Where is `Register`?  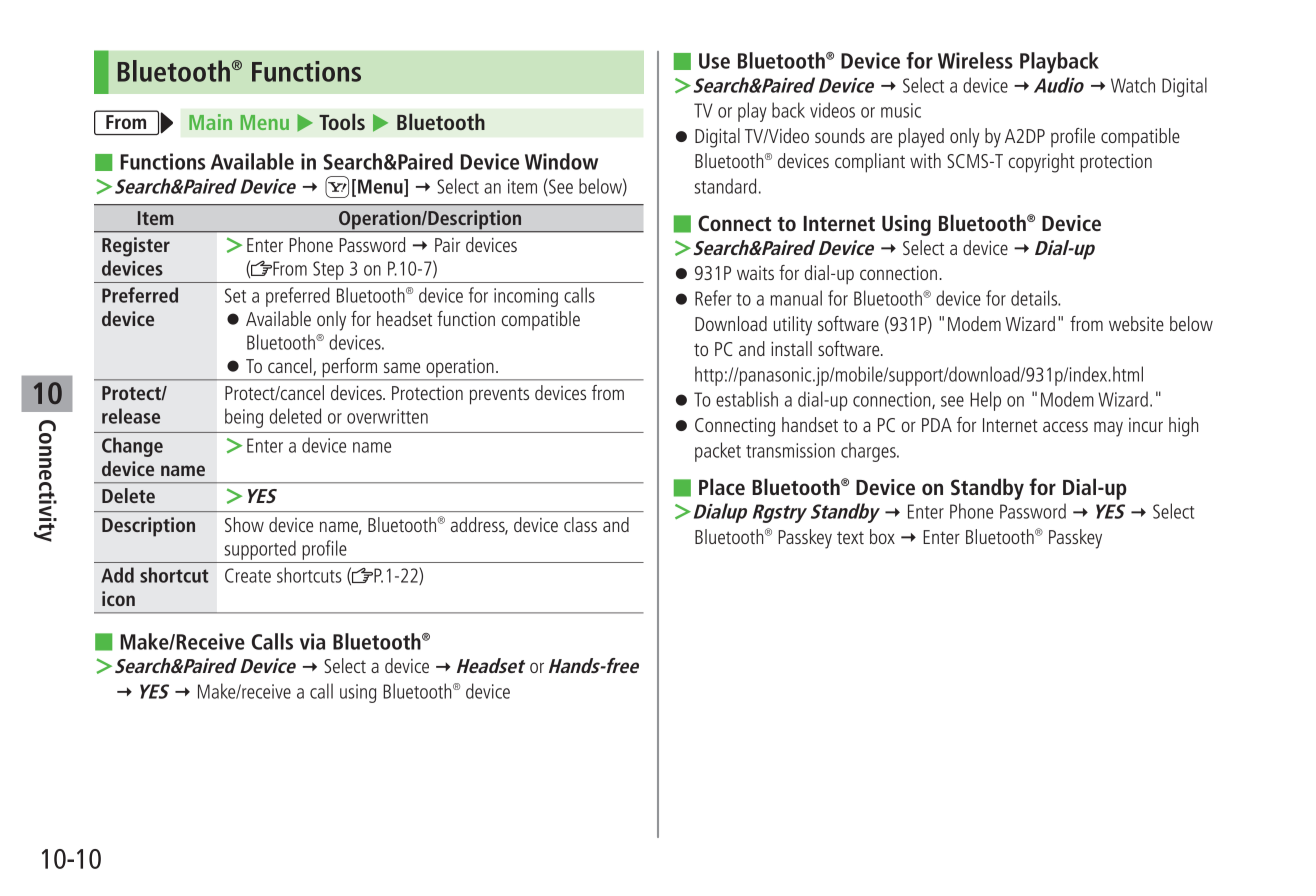
Register is located at coordinates (136, 247).
